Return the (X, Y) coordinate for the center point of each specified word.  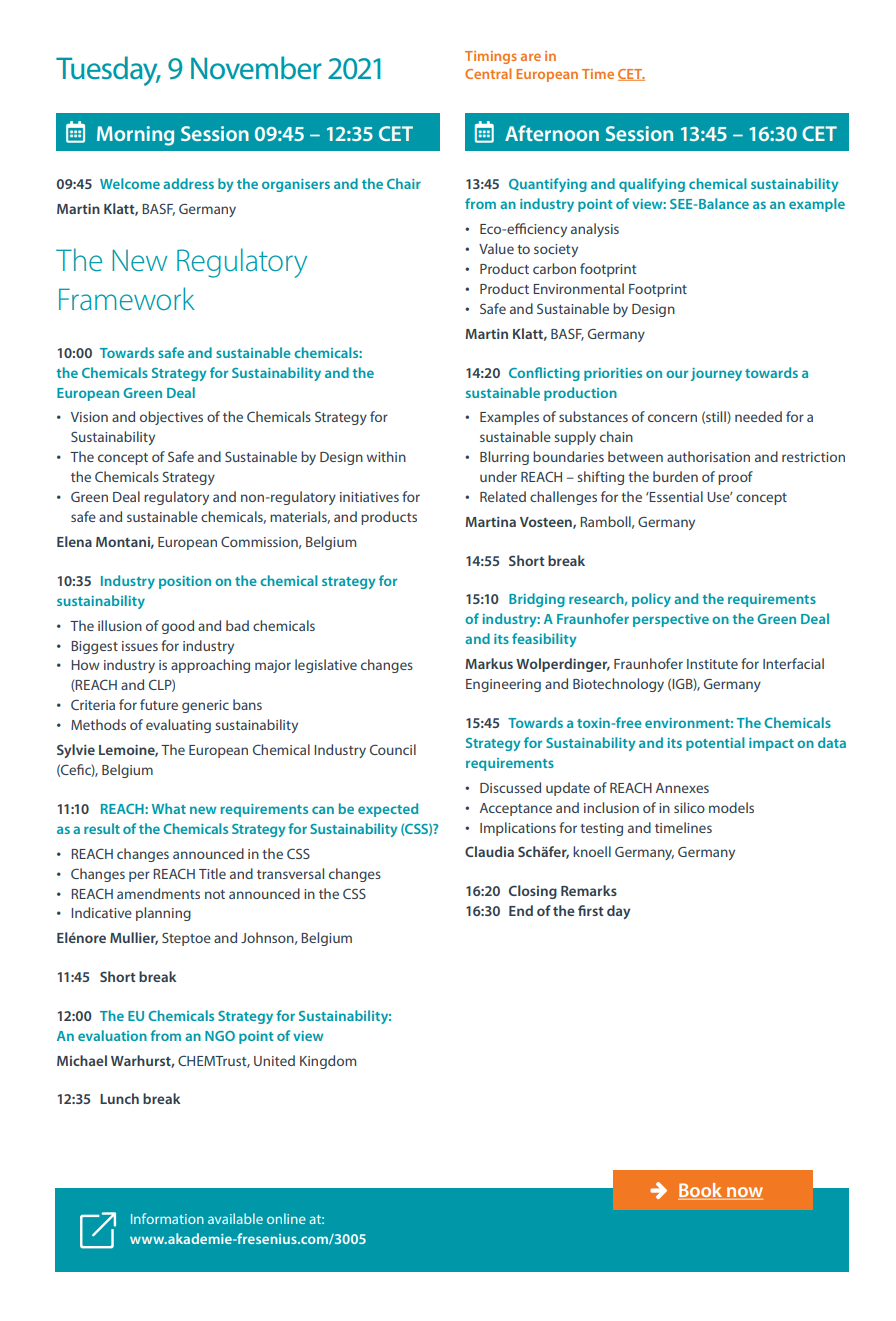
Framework (127, 299)
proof (735, 478)
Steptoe (186, 939)
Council (393, 749)
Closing (533, 892)
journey (716, 374)
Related (503, 496)
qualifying (652, 185)
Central (488, 73)
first (591, 910)
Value (496, 248)
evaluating (178, 726)
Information (167, 1218)
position (185, 582)
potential (715, 744)
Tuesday (108, 71)
